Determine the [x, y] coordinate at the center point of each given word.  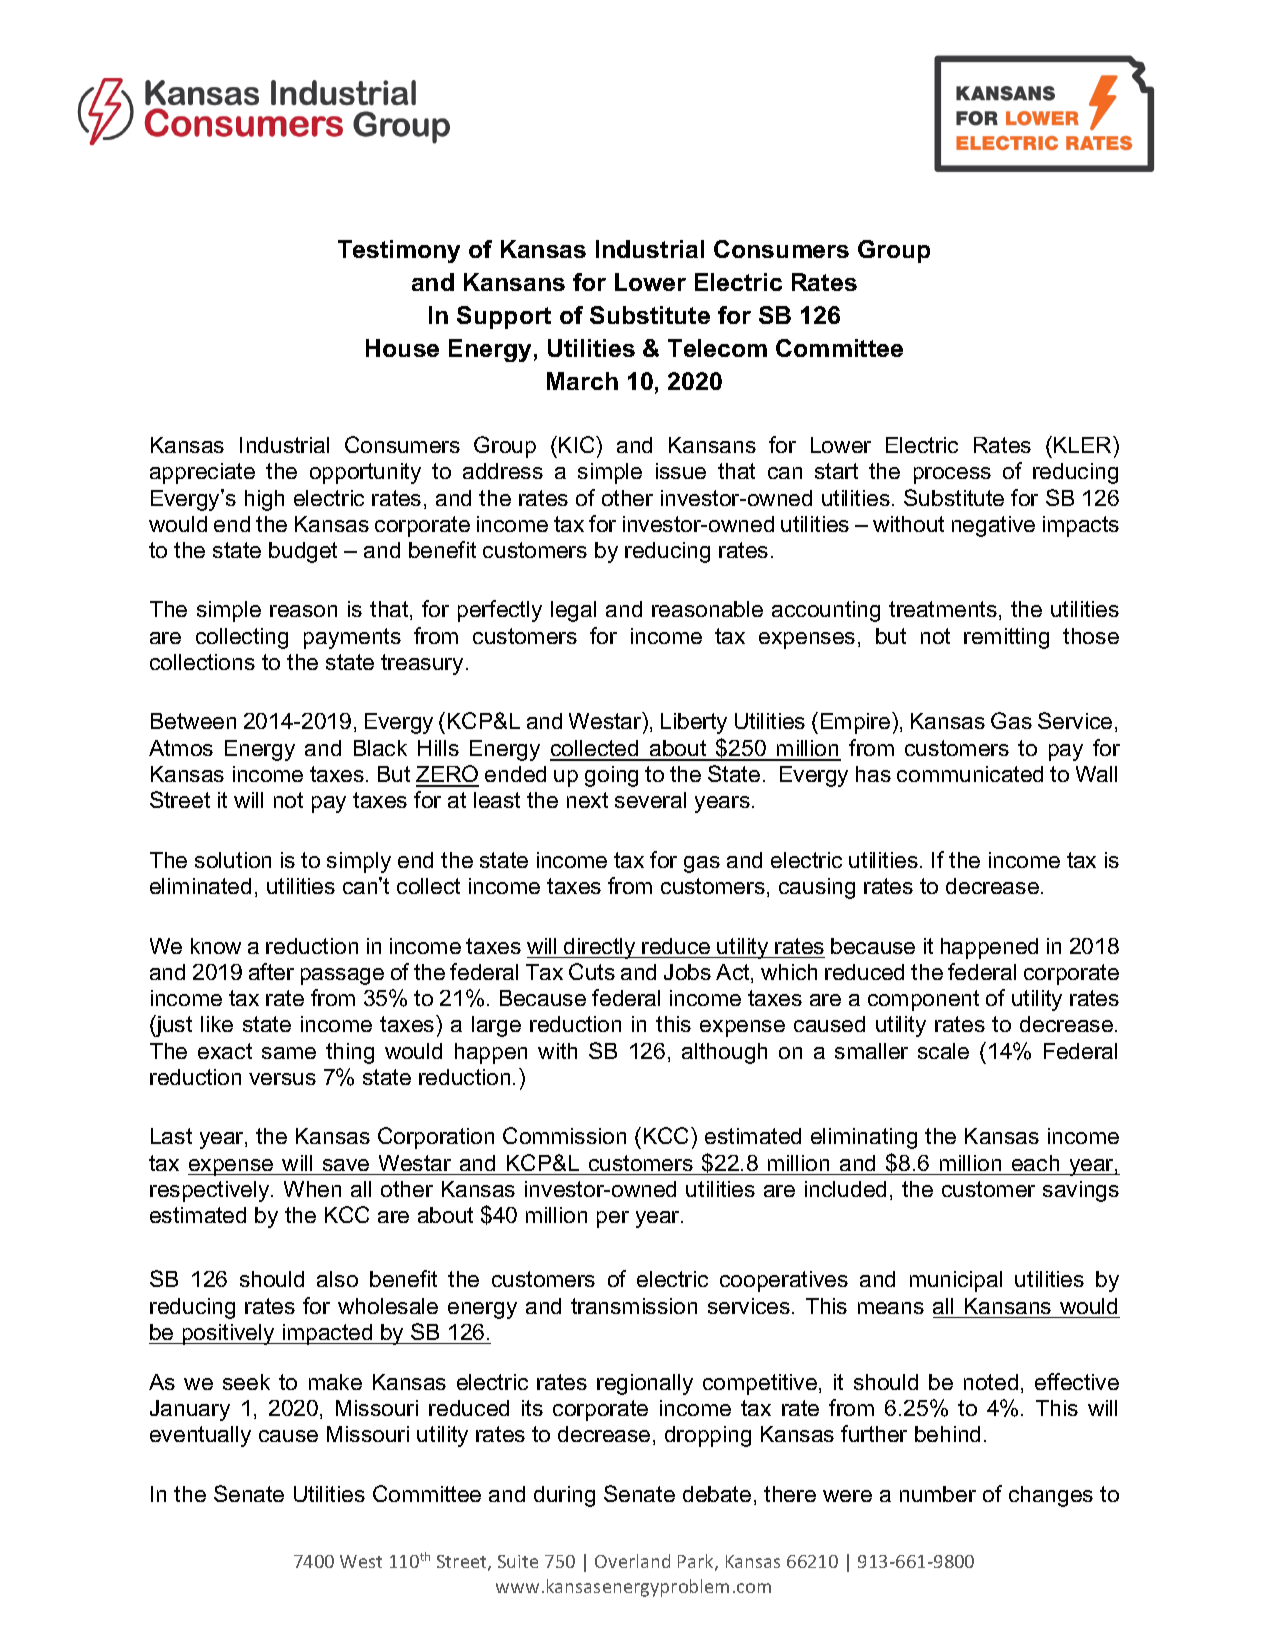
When [312, 1189]
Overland [632, 1561]
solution [233, 860]
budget [303, 552]
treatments [943, 609]
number [938, 1494]
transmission [634, 1306]
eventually [200, 1436]
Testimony [399, 251]
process [952, 475]
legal [573, 611]
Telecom [717, 348]
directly [600, 948]
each [1035, 1163]
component [923, 1000]
